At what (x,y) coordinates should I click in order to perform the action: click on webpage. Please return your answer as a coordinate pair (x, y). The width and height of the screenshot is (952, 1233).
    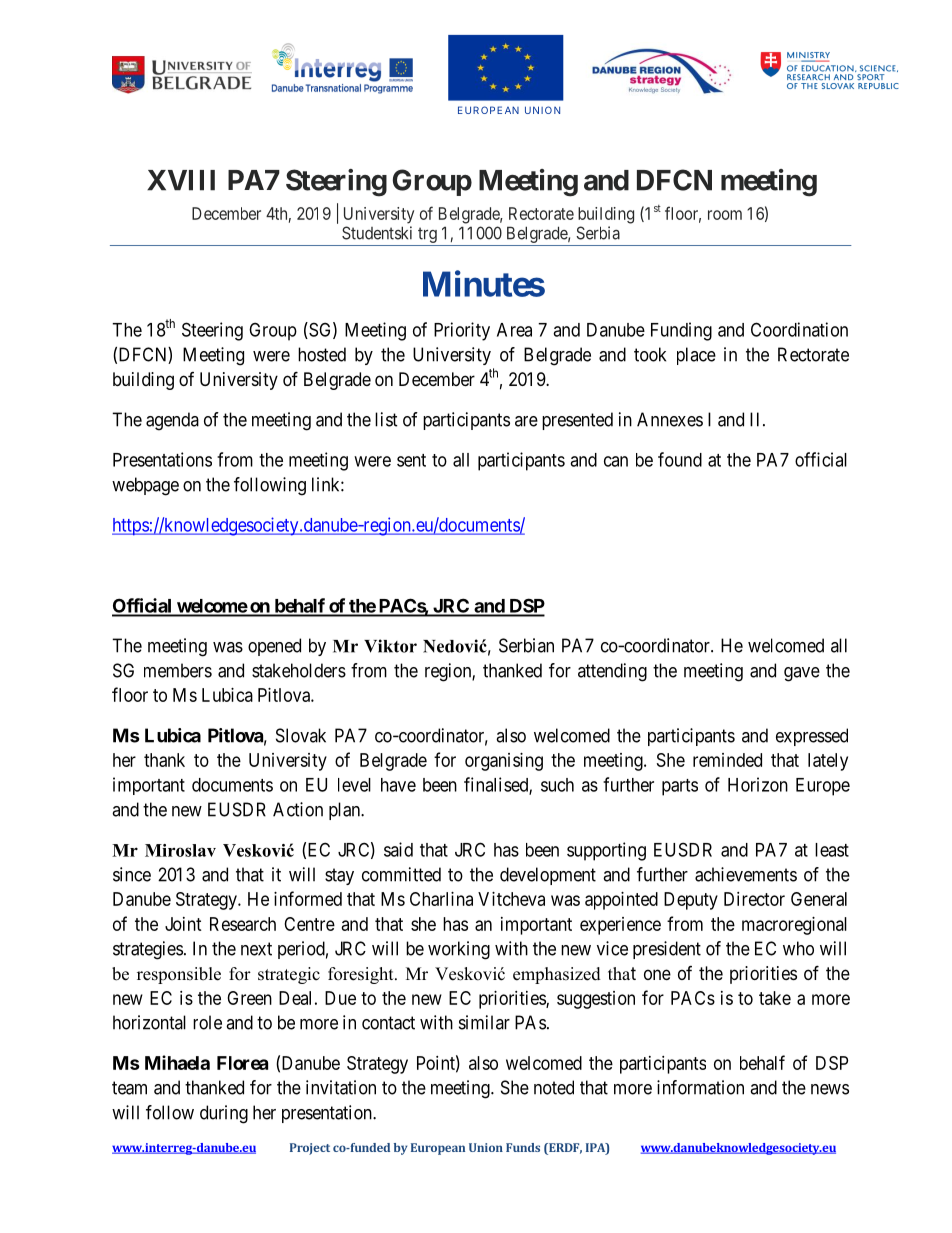
    Looking at the image, I should click on (145, 486).
